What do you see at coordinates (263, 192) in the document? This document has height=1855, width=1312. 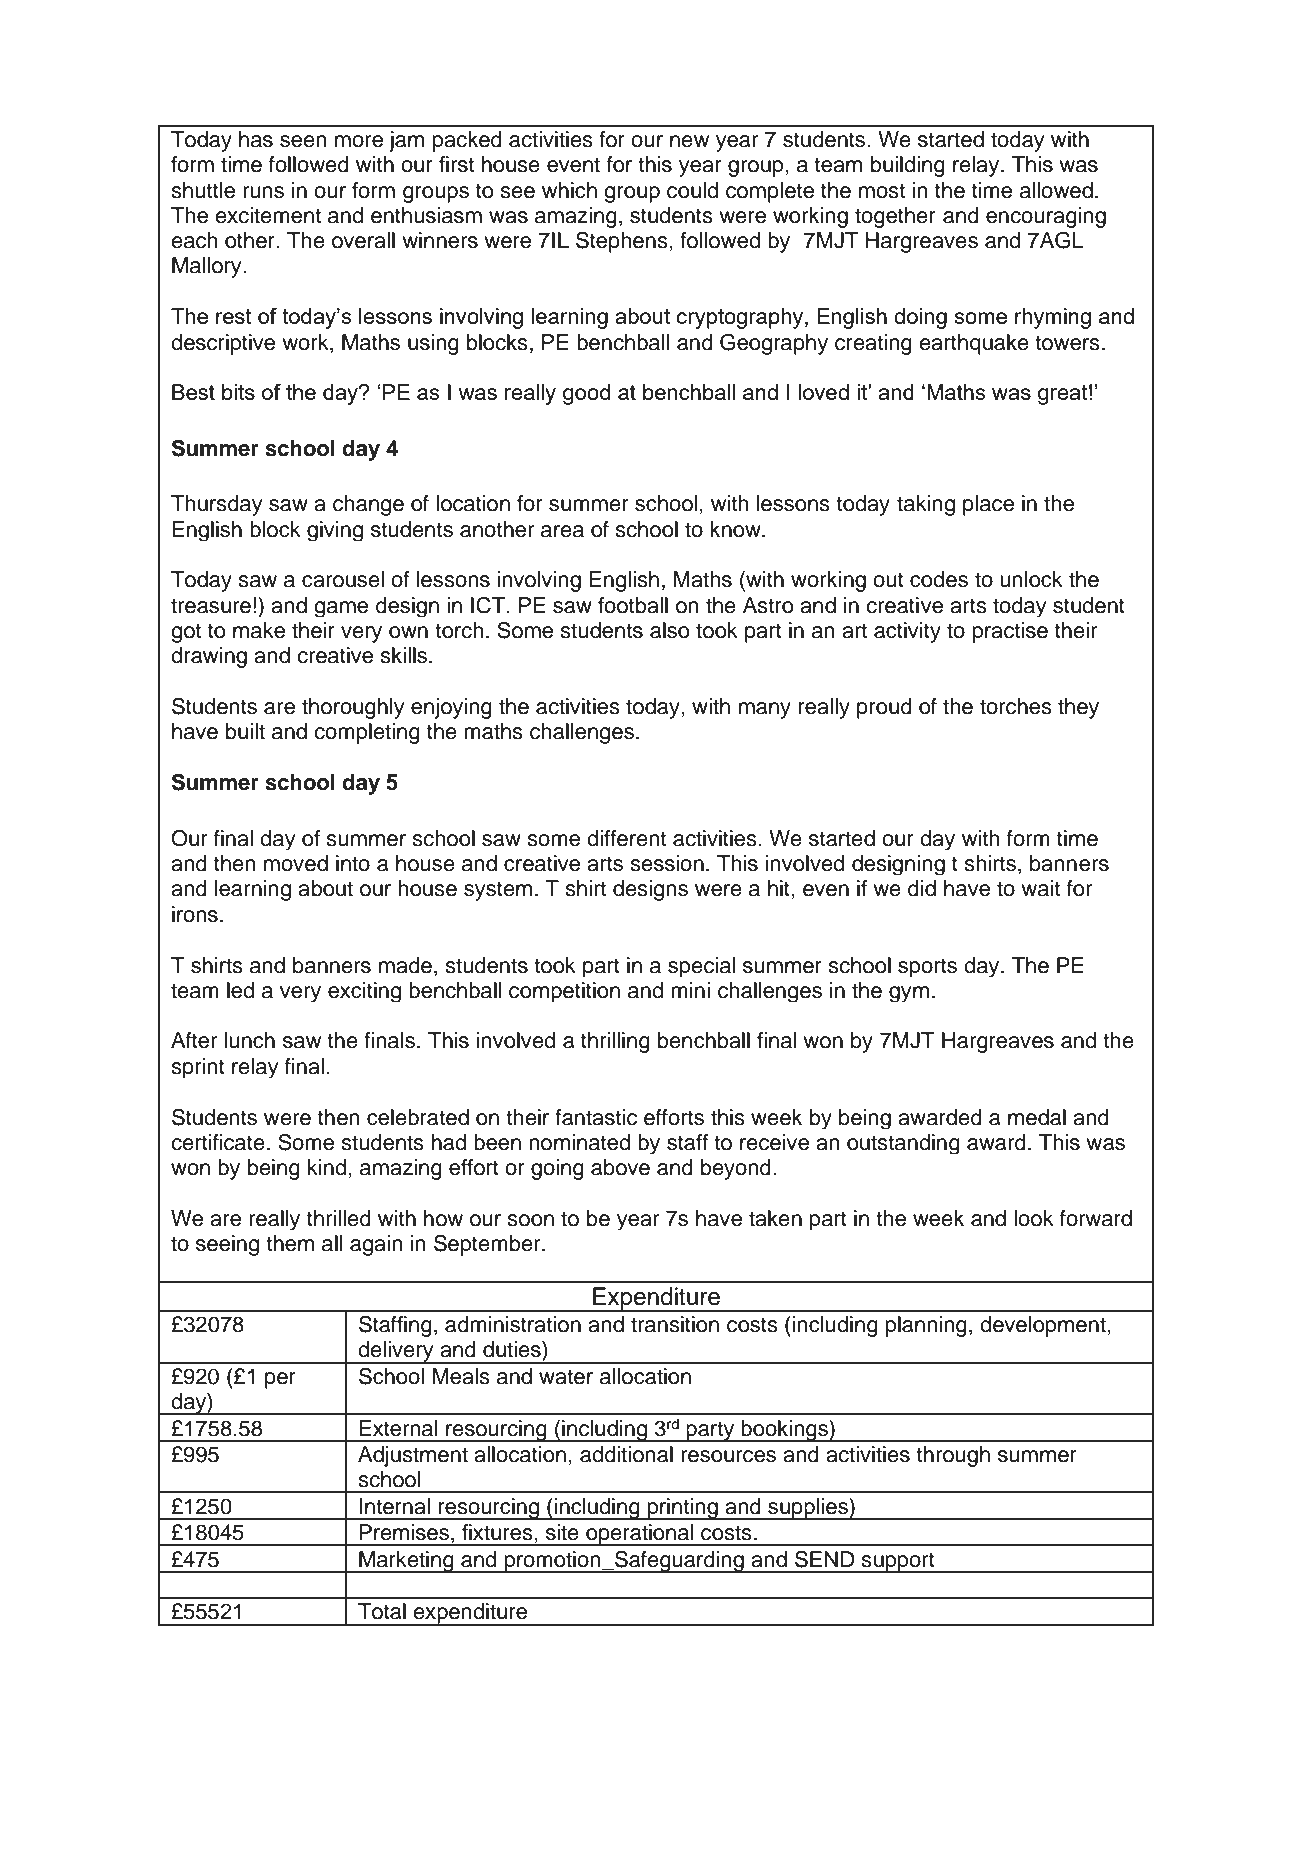 I see `runs` at bounding box center [263, 192].
